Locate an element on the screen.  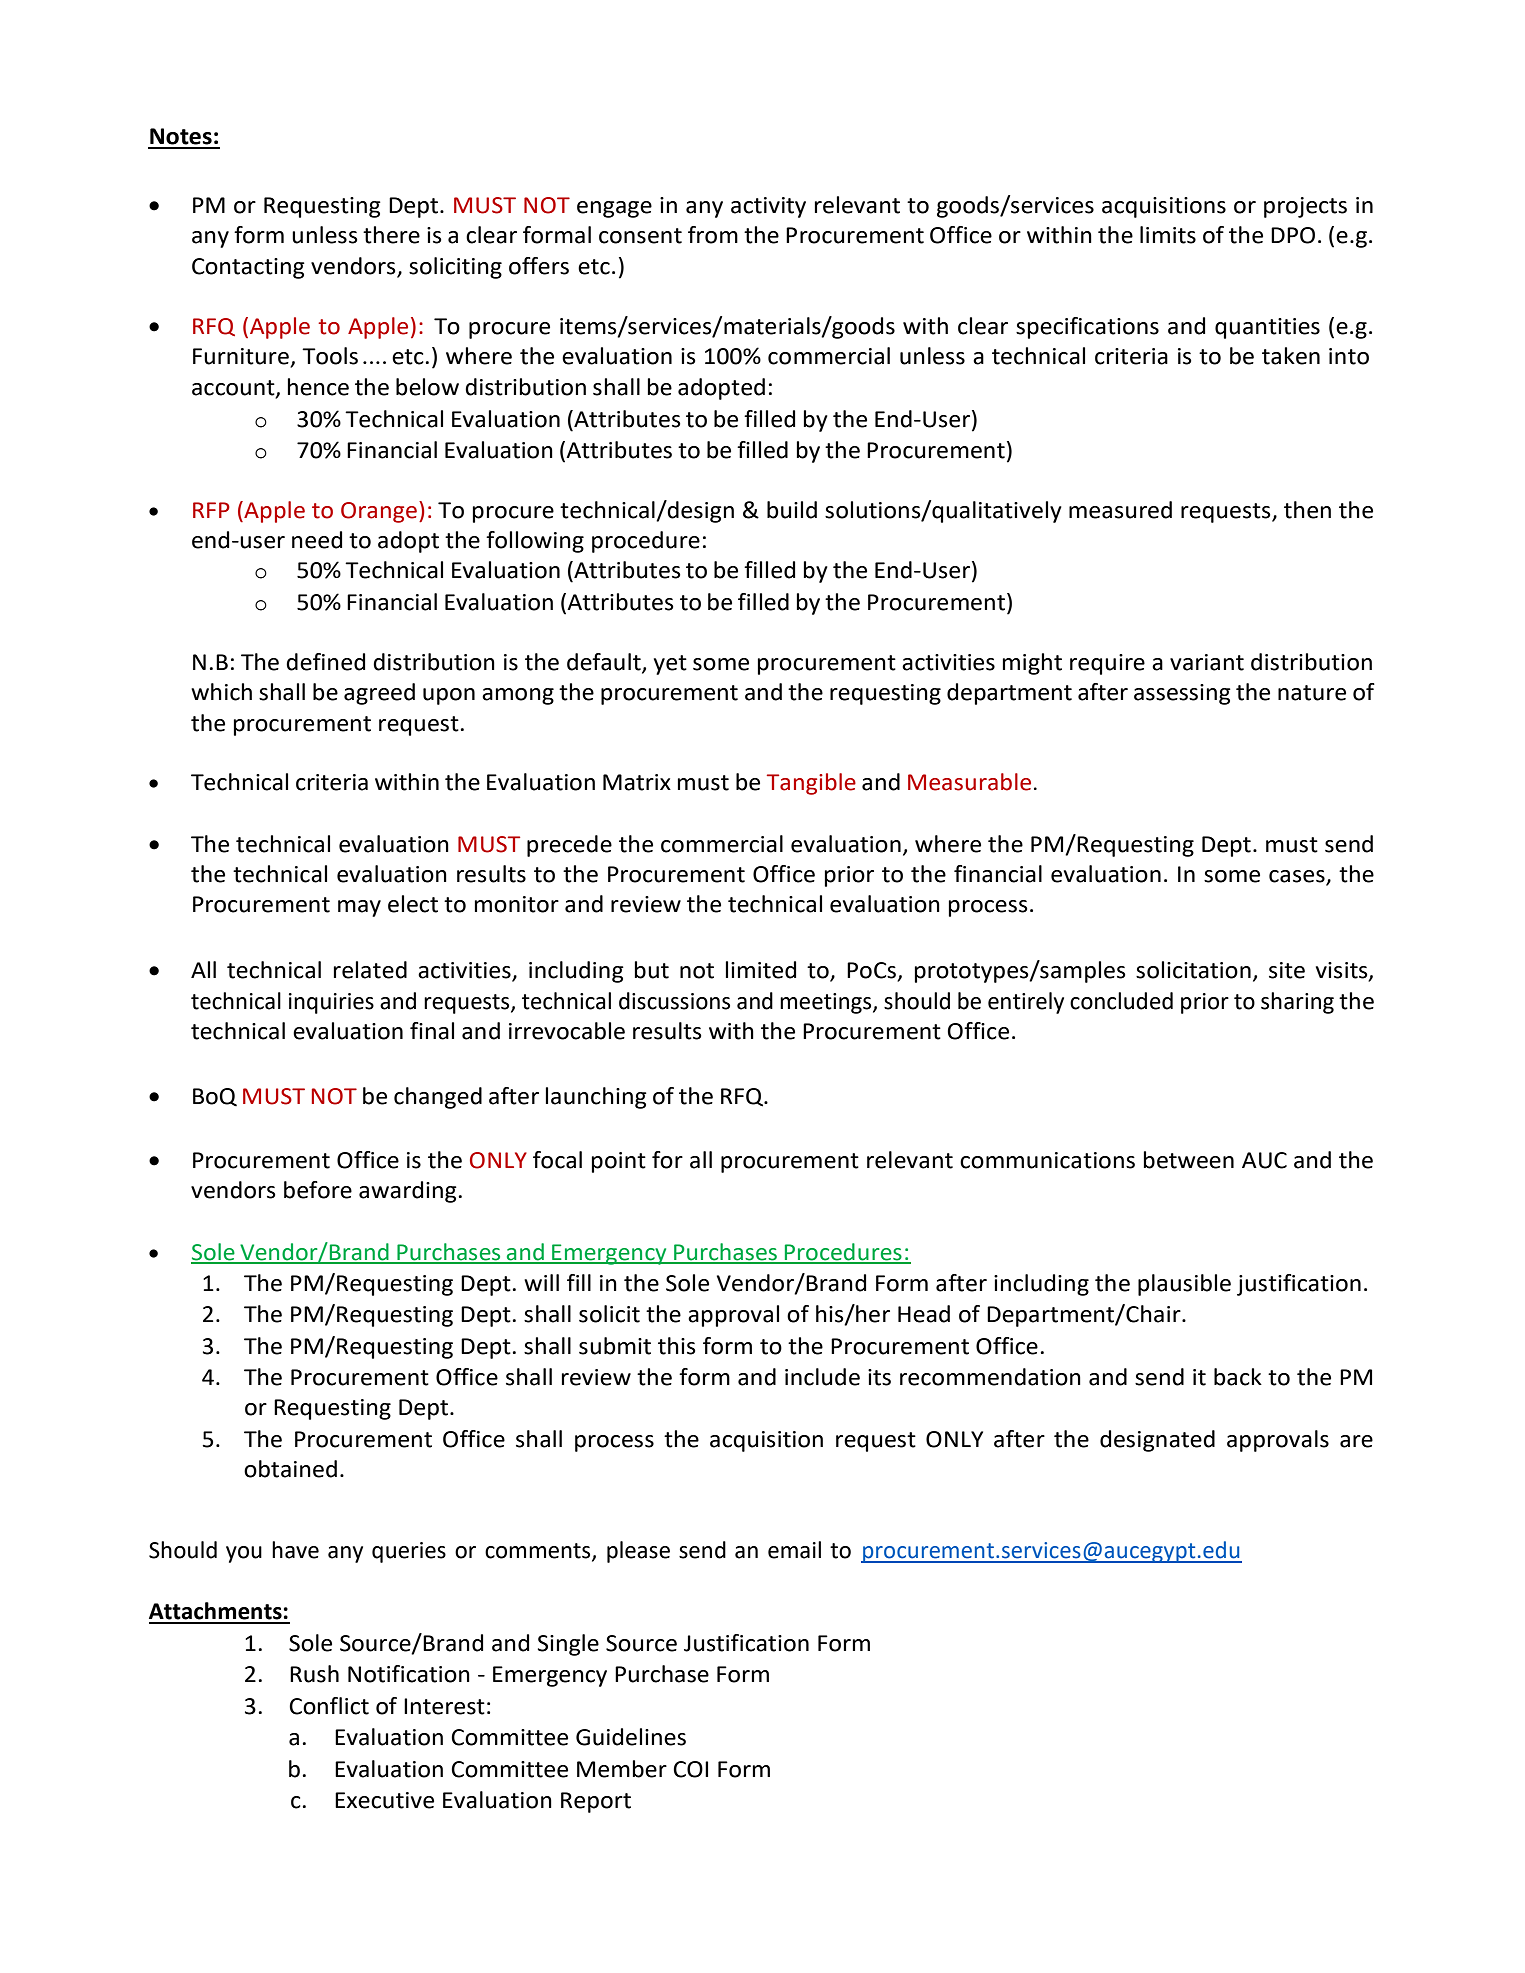
Guidelines is located at coordinates (631, 1737).
